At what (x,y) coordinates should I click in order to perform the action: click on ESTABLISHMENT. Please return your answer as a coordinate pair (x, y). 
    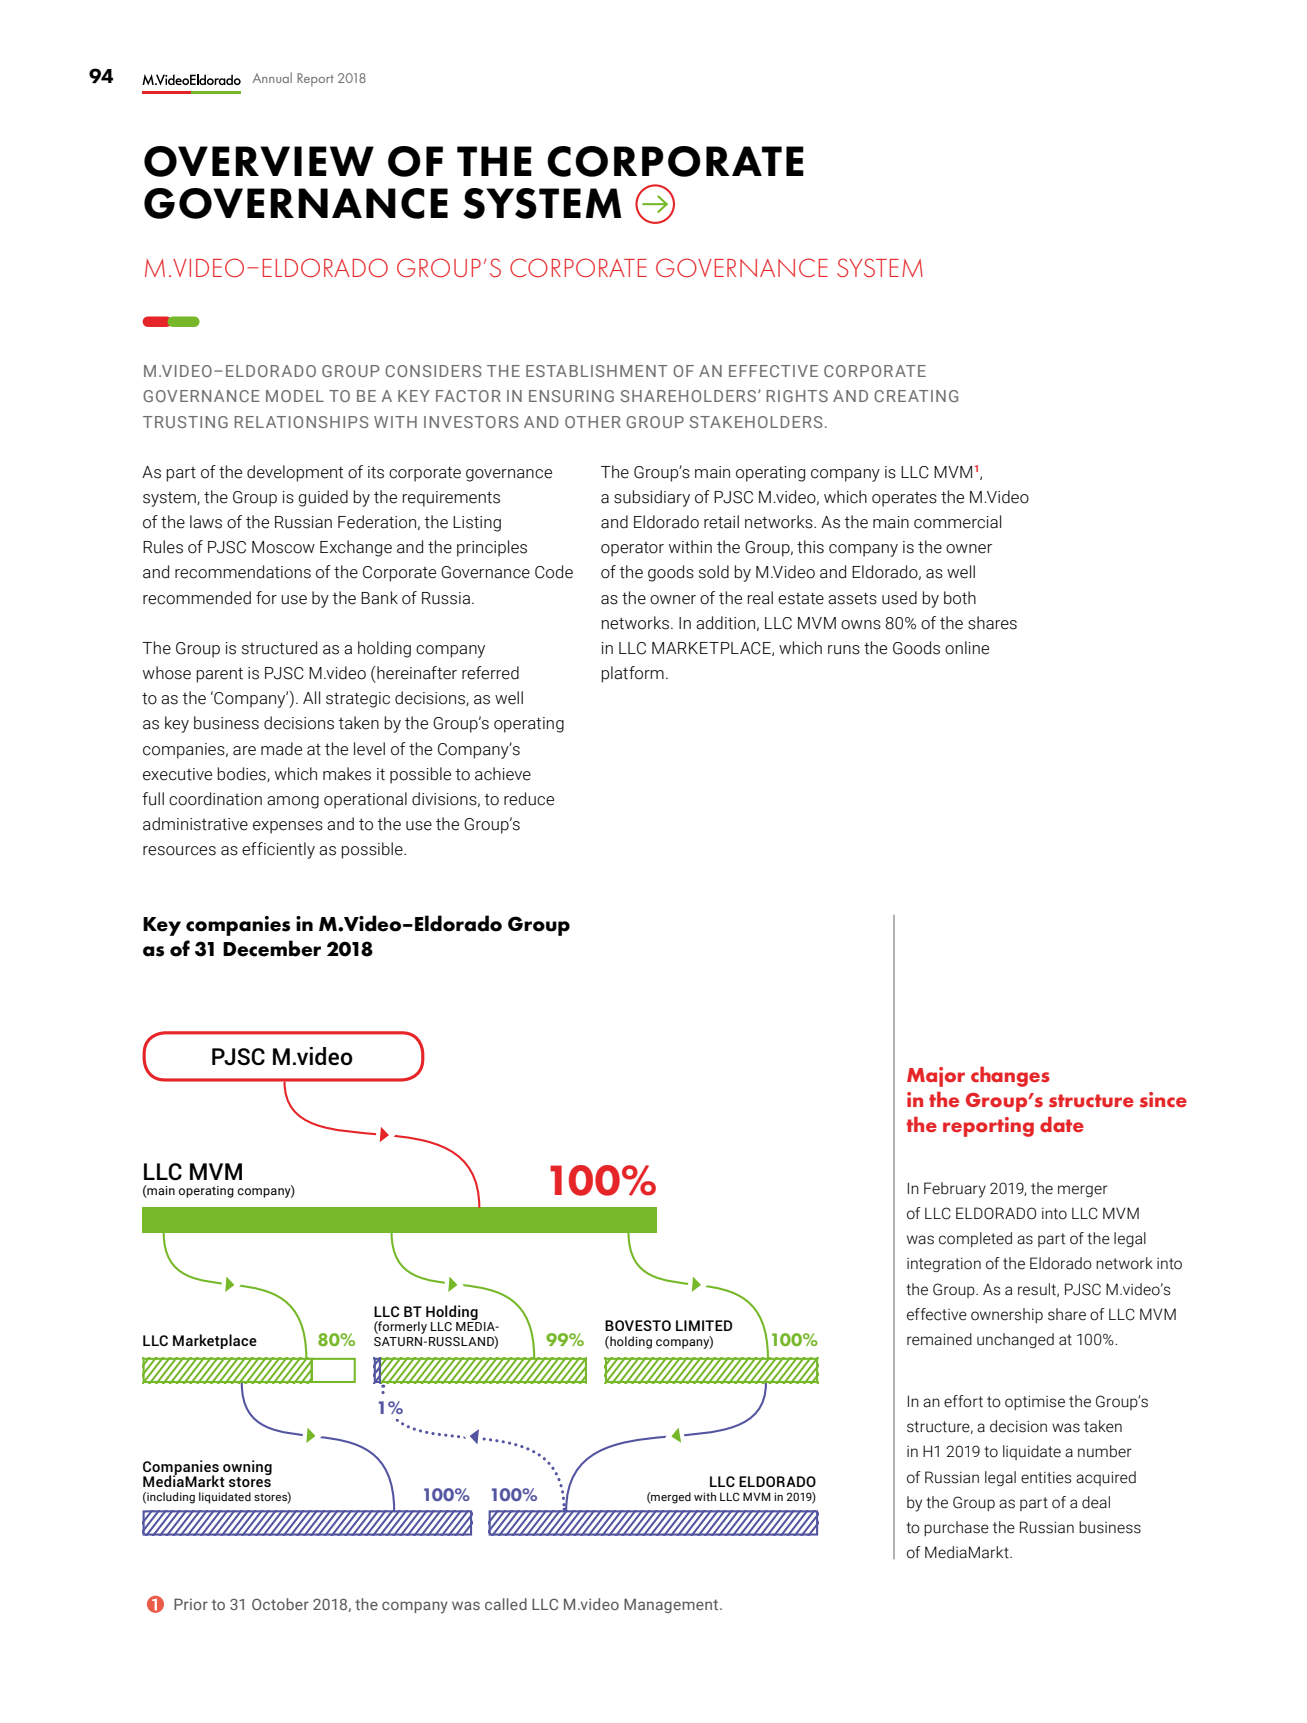
    Looking at the image, I should click on (597, 371).
